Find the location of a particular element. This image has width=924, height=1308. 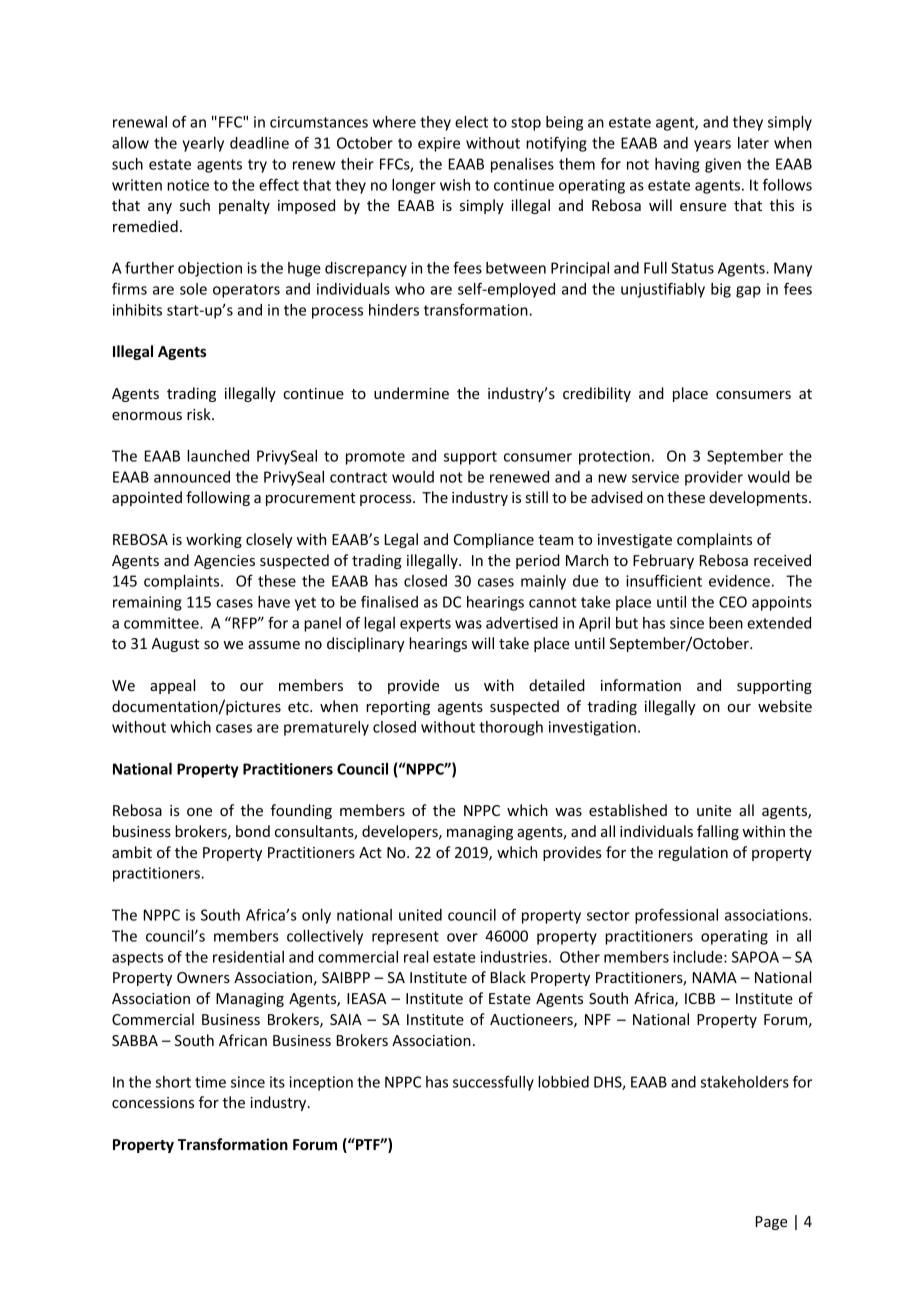

concessions is located at coordinates (153, 1102).
